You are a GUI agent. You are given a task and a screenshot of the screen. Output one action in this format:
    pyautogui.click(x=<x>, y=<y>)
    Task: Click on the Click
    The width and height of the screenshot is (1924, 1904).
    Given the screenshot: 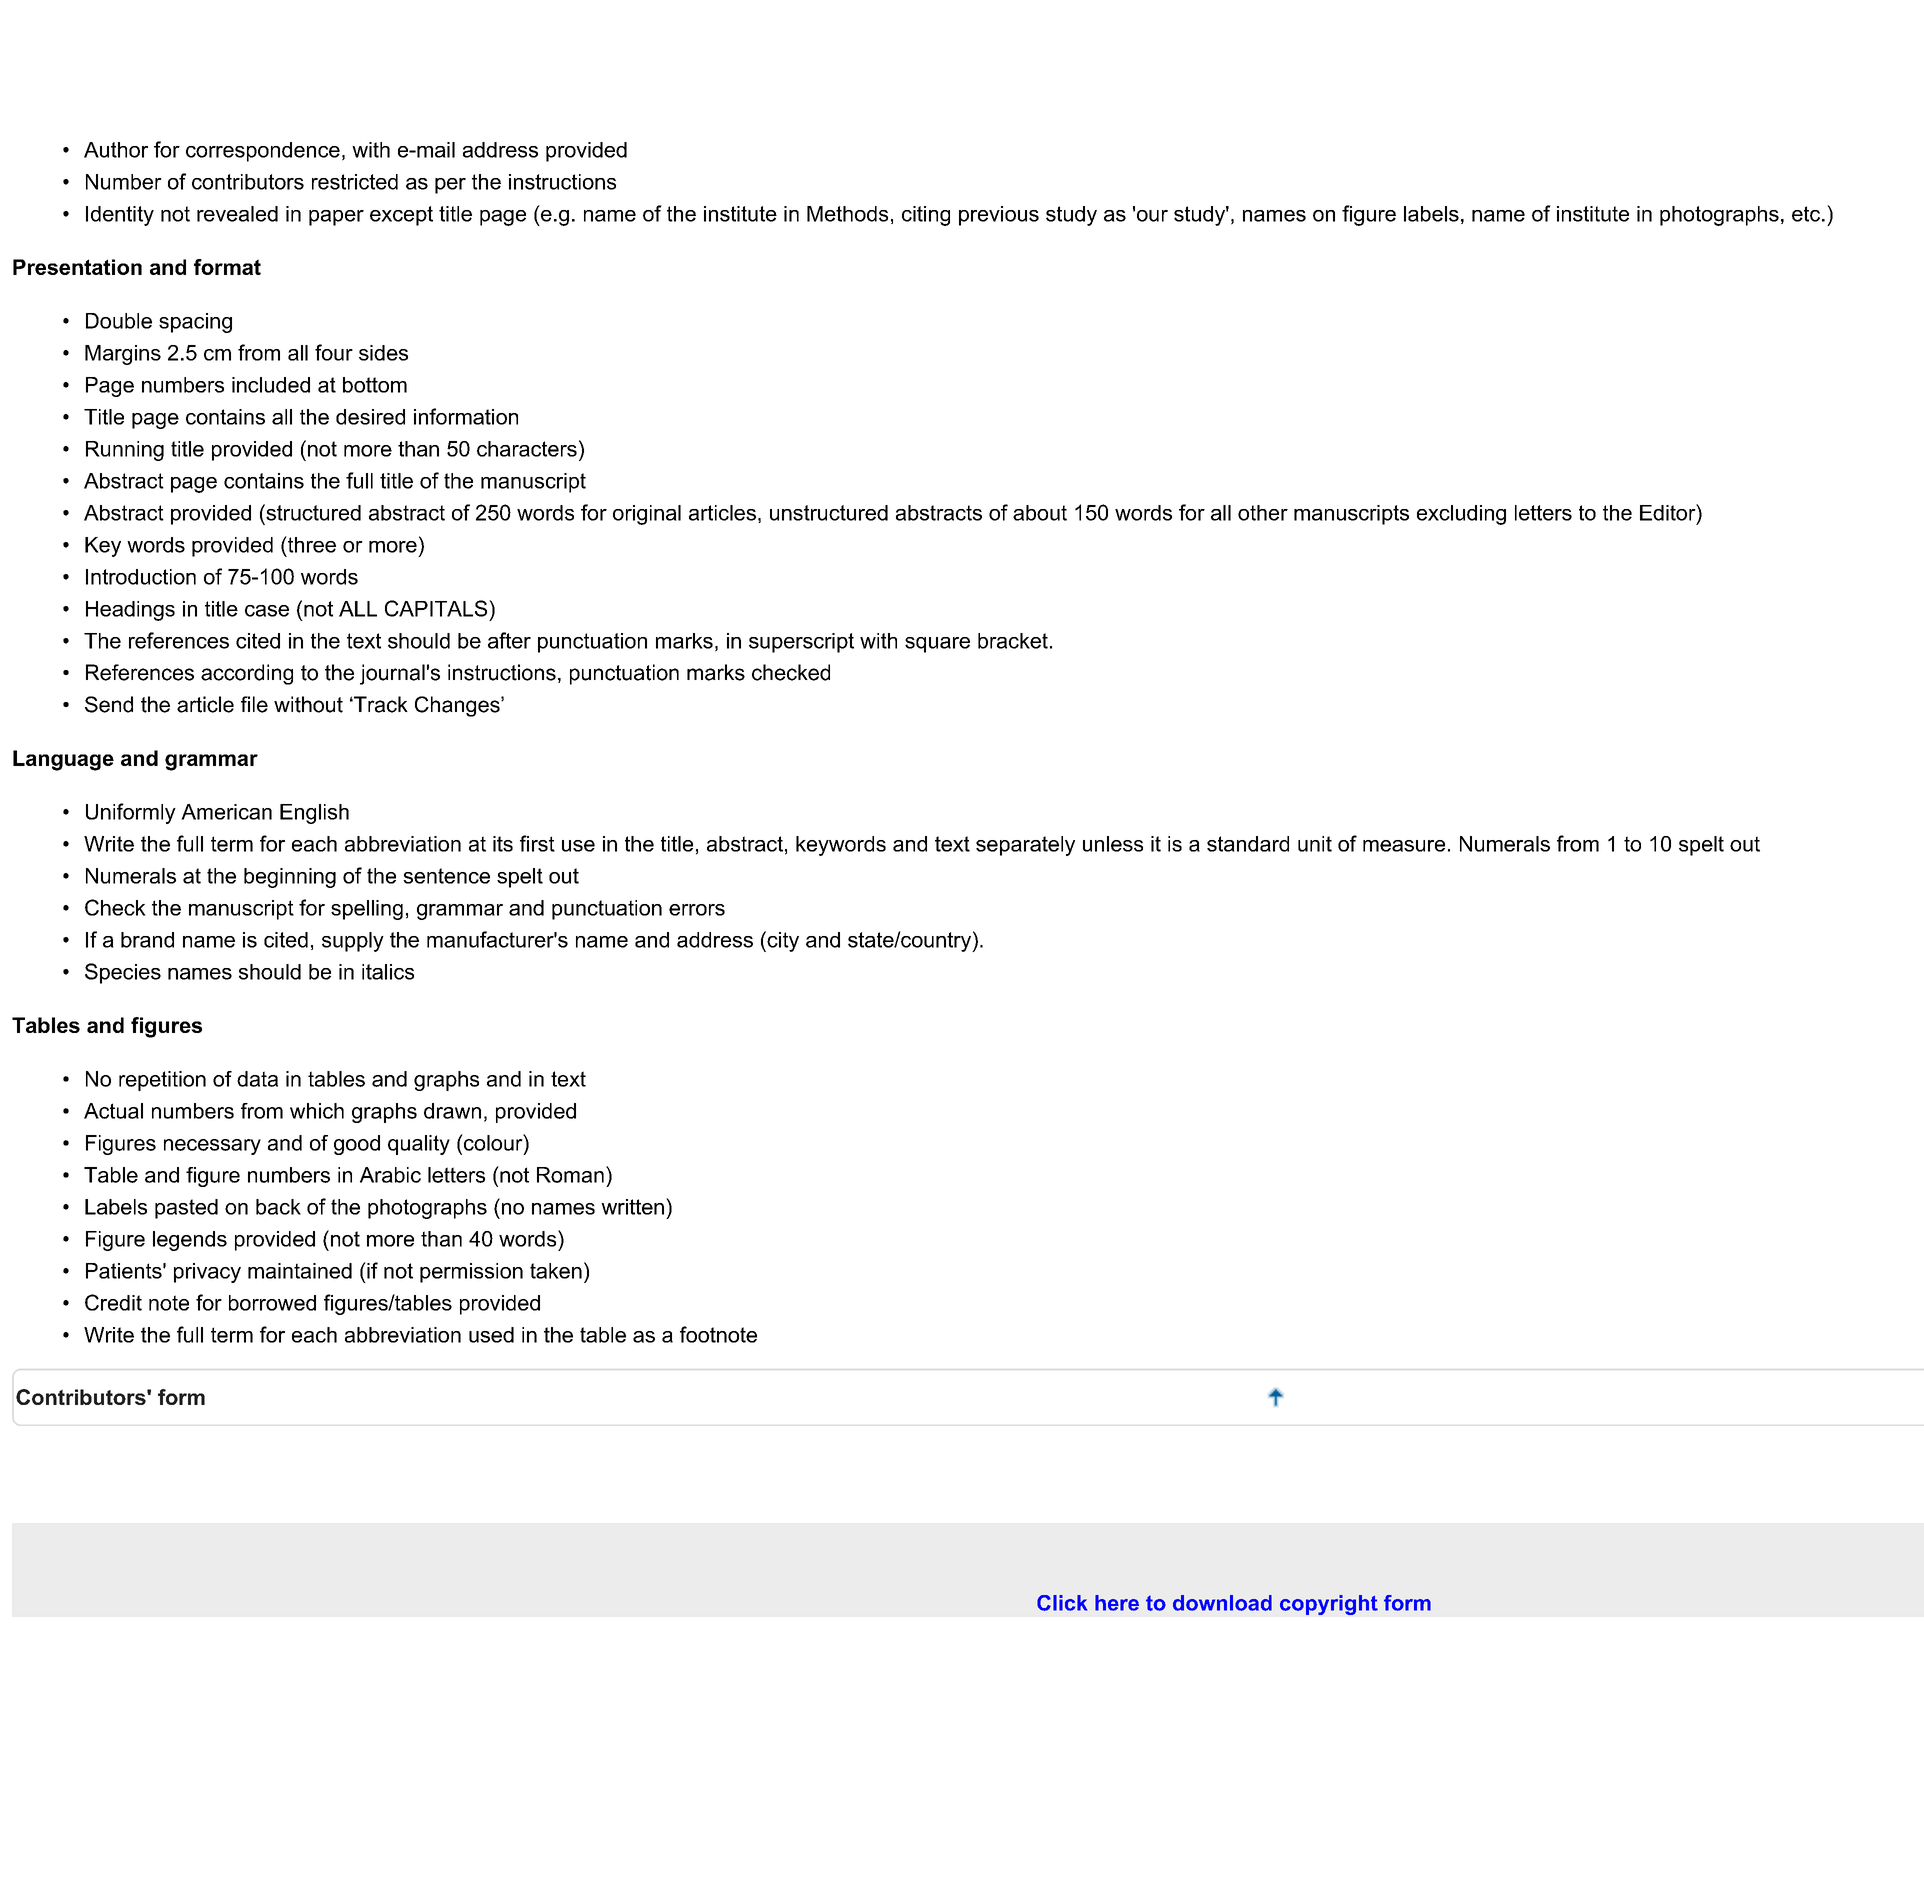 What is the action you would take?
    pyautogui.click(x=1062, y=1603)
